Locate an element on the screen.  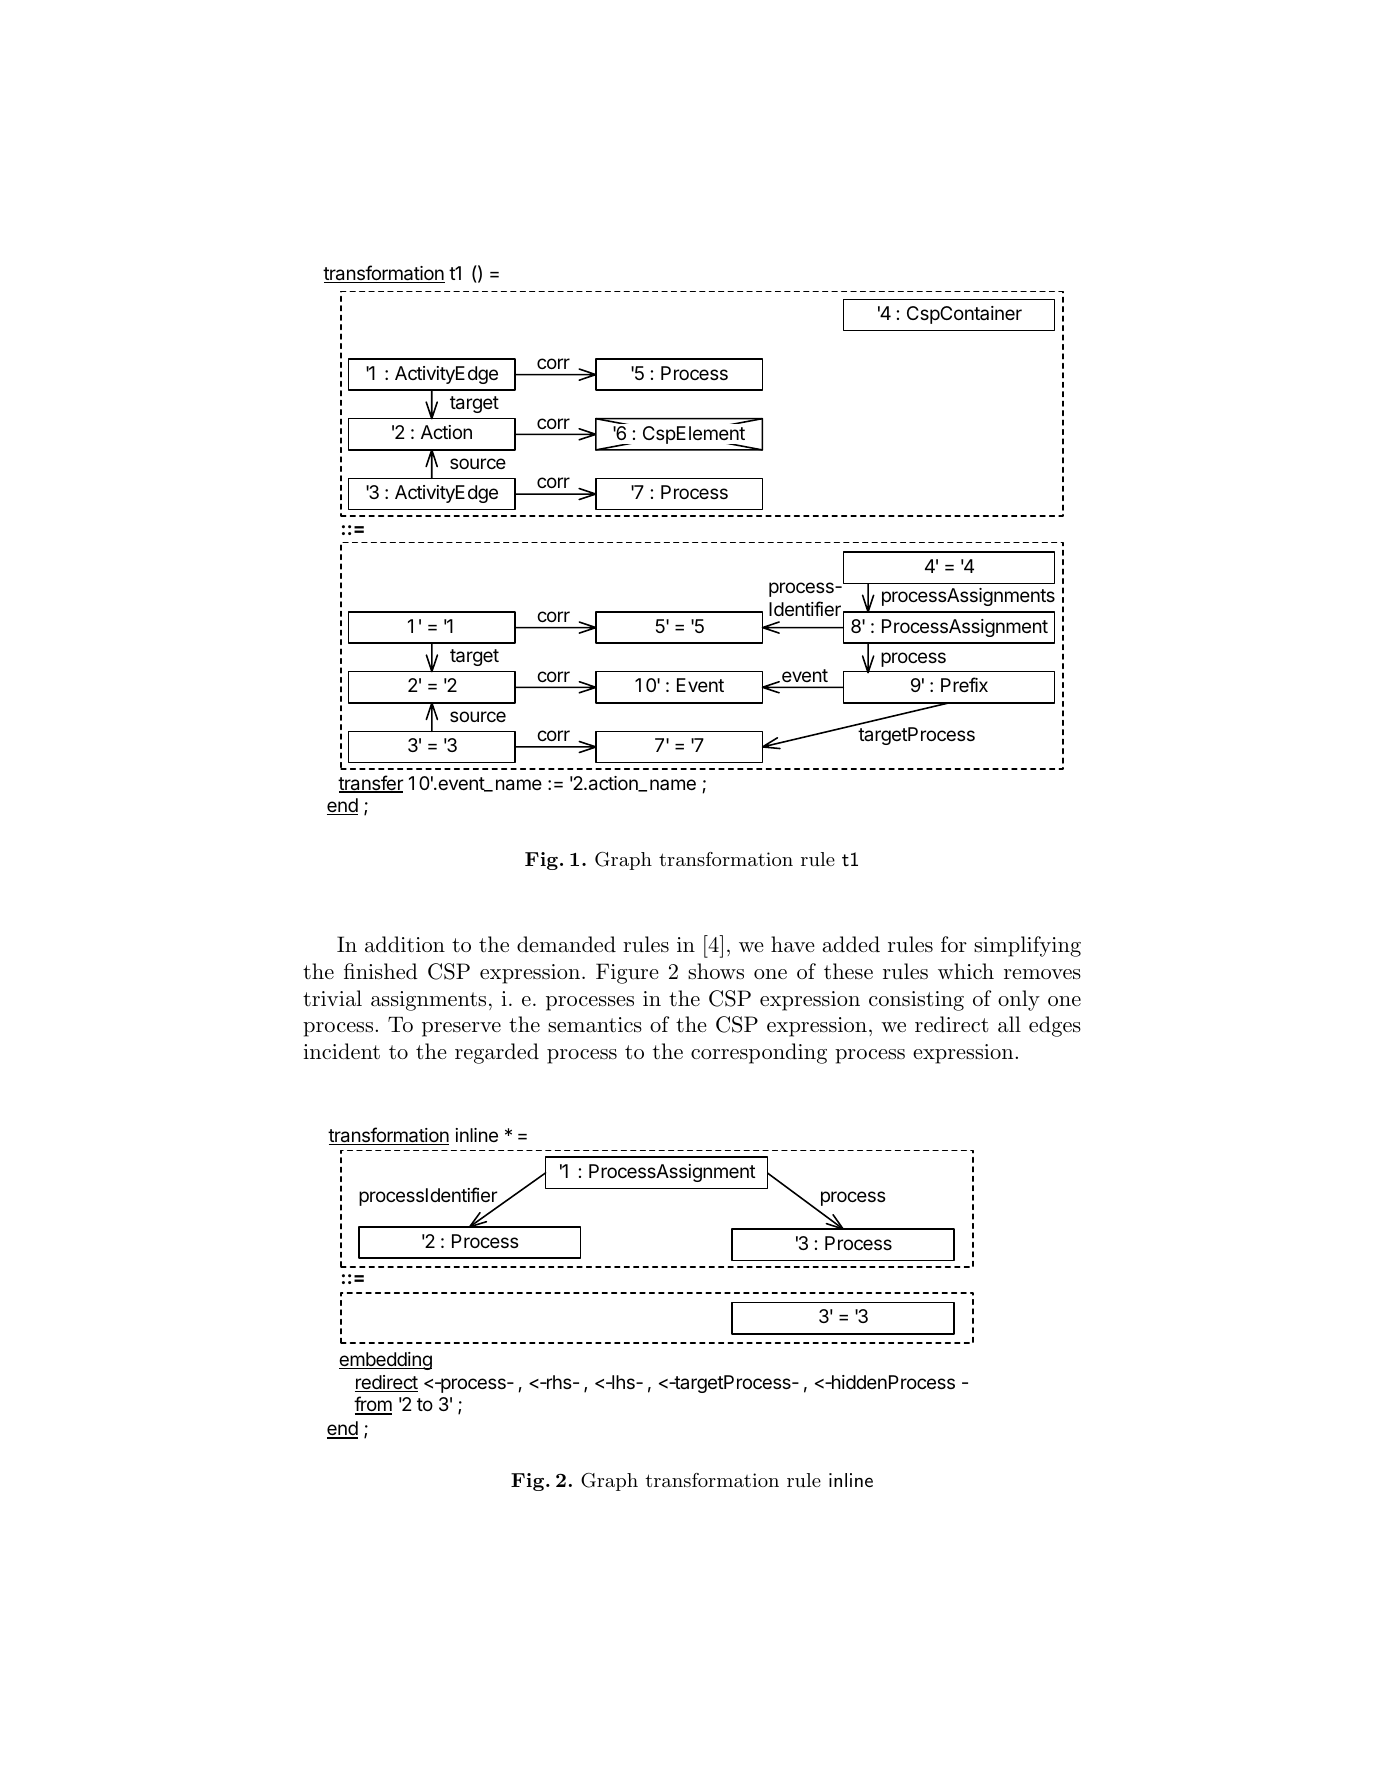
semantics is located at coordinates (595, 1025).
